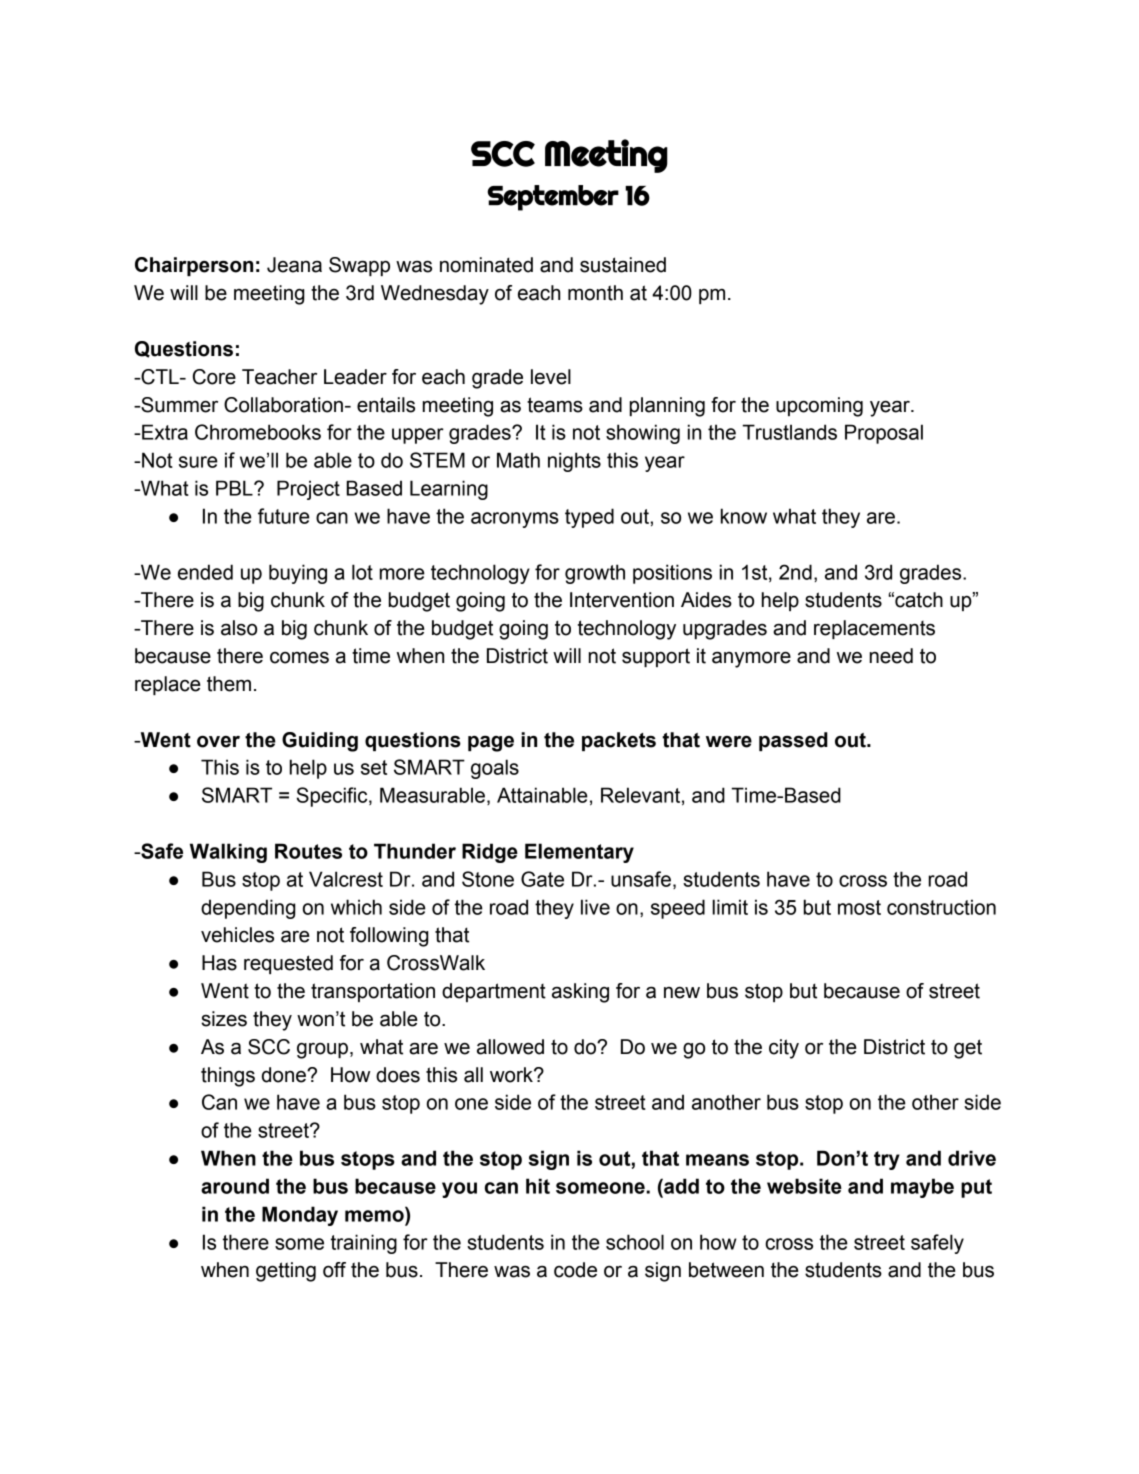  Describe the element at coordinates (218, 742) in the screenshot. I see `over` at that location.
